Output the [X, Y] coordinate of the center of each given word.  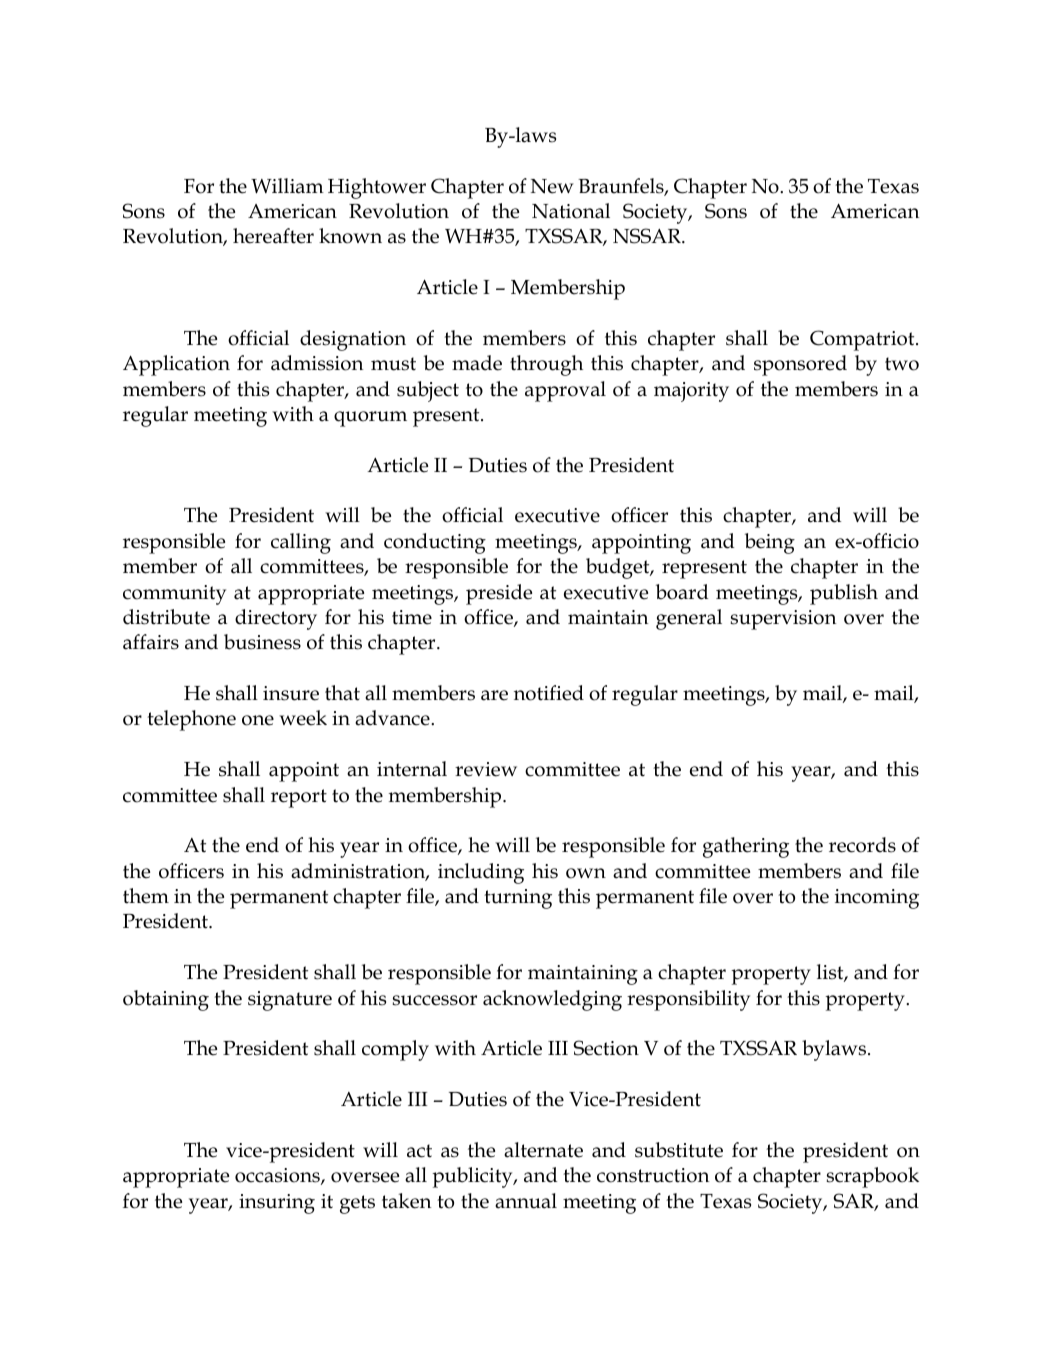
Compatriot [863, 340]
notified [549, 693]
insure [291, 693]
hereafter [273, 236]
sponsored [800, 365]
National [571, 211]
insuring [277, 1204]
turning [518, 899]
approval [565, 391]
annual [526, 1201]
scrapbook [872, 1177]
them [146, 896]
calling [301, 543]
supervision [783, 620]
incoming [877, 899]
